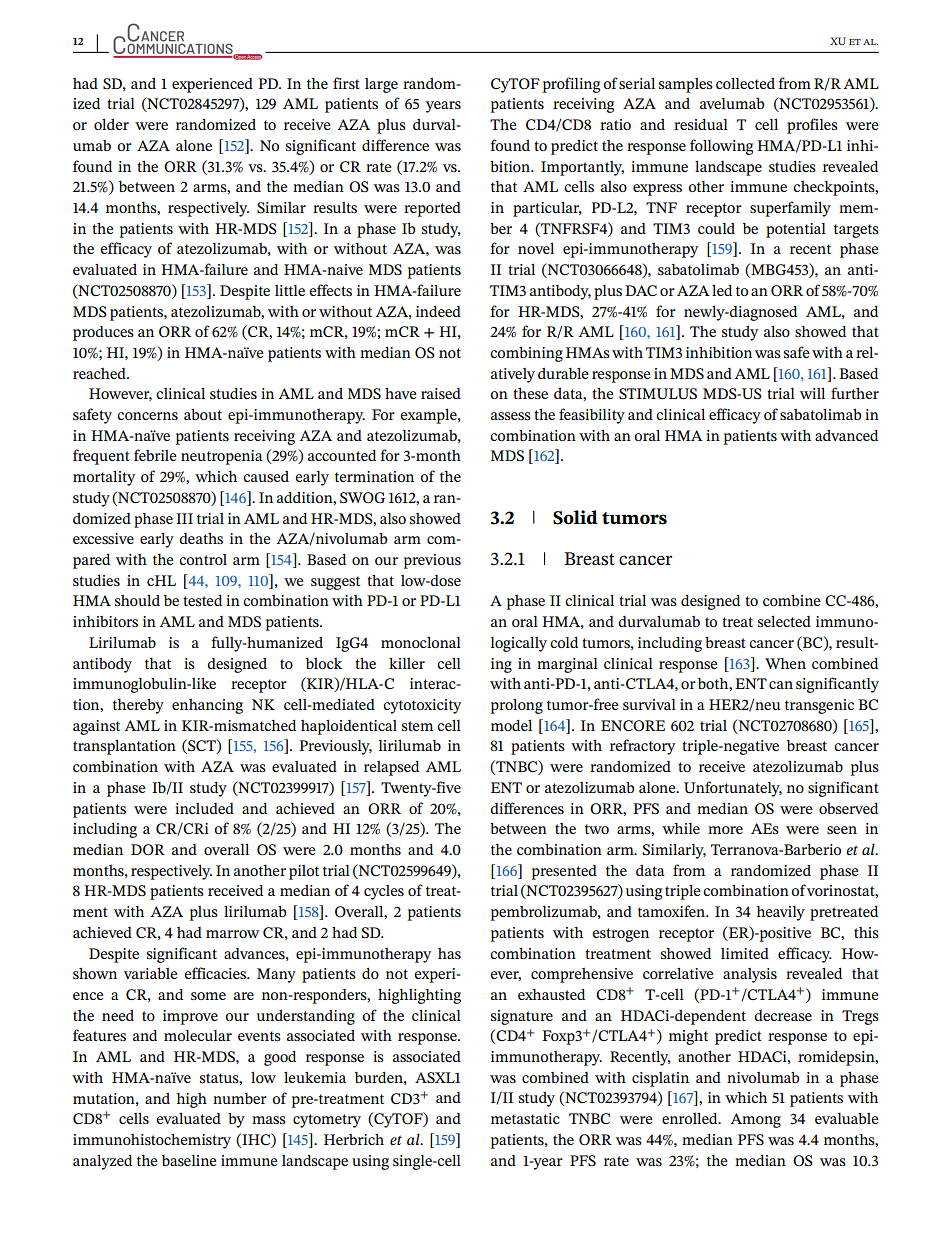  Describe the element at coordinates (189, 1160) in the page. I see `baseline` at that location.
